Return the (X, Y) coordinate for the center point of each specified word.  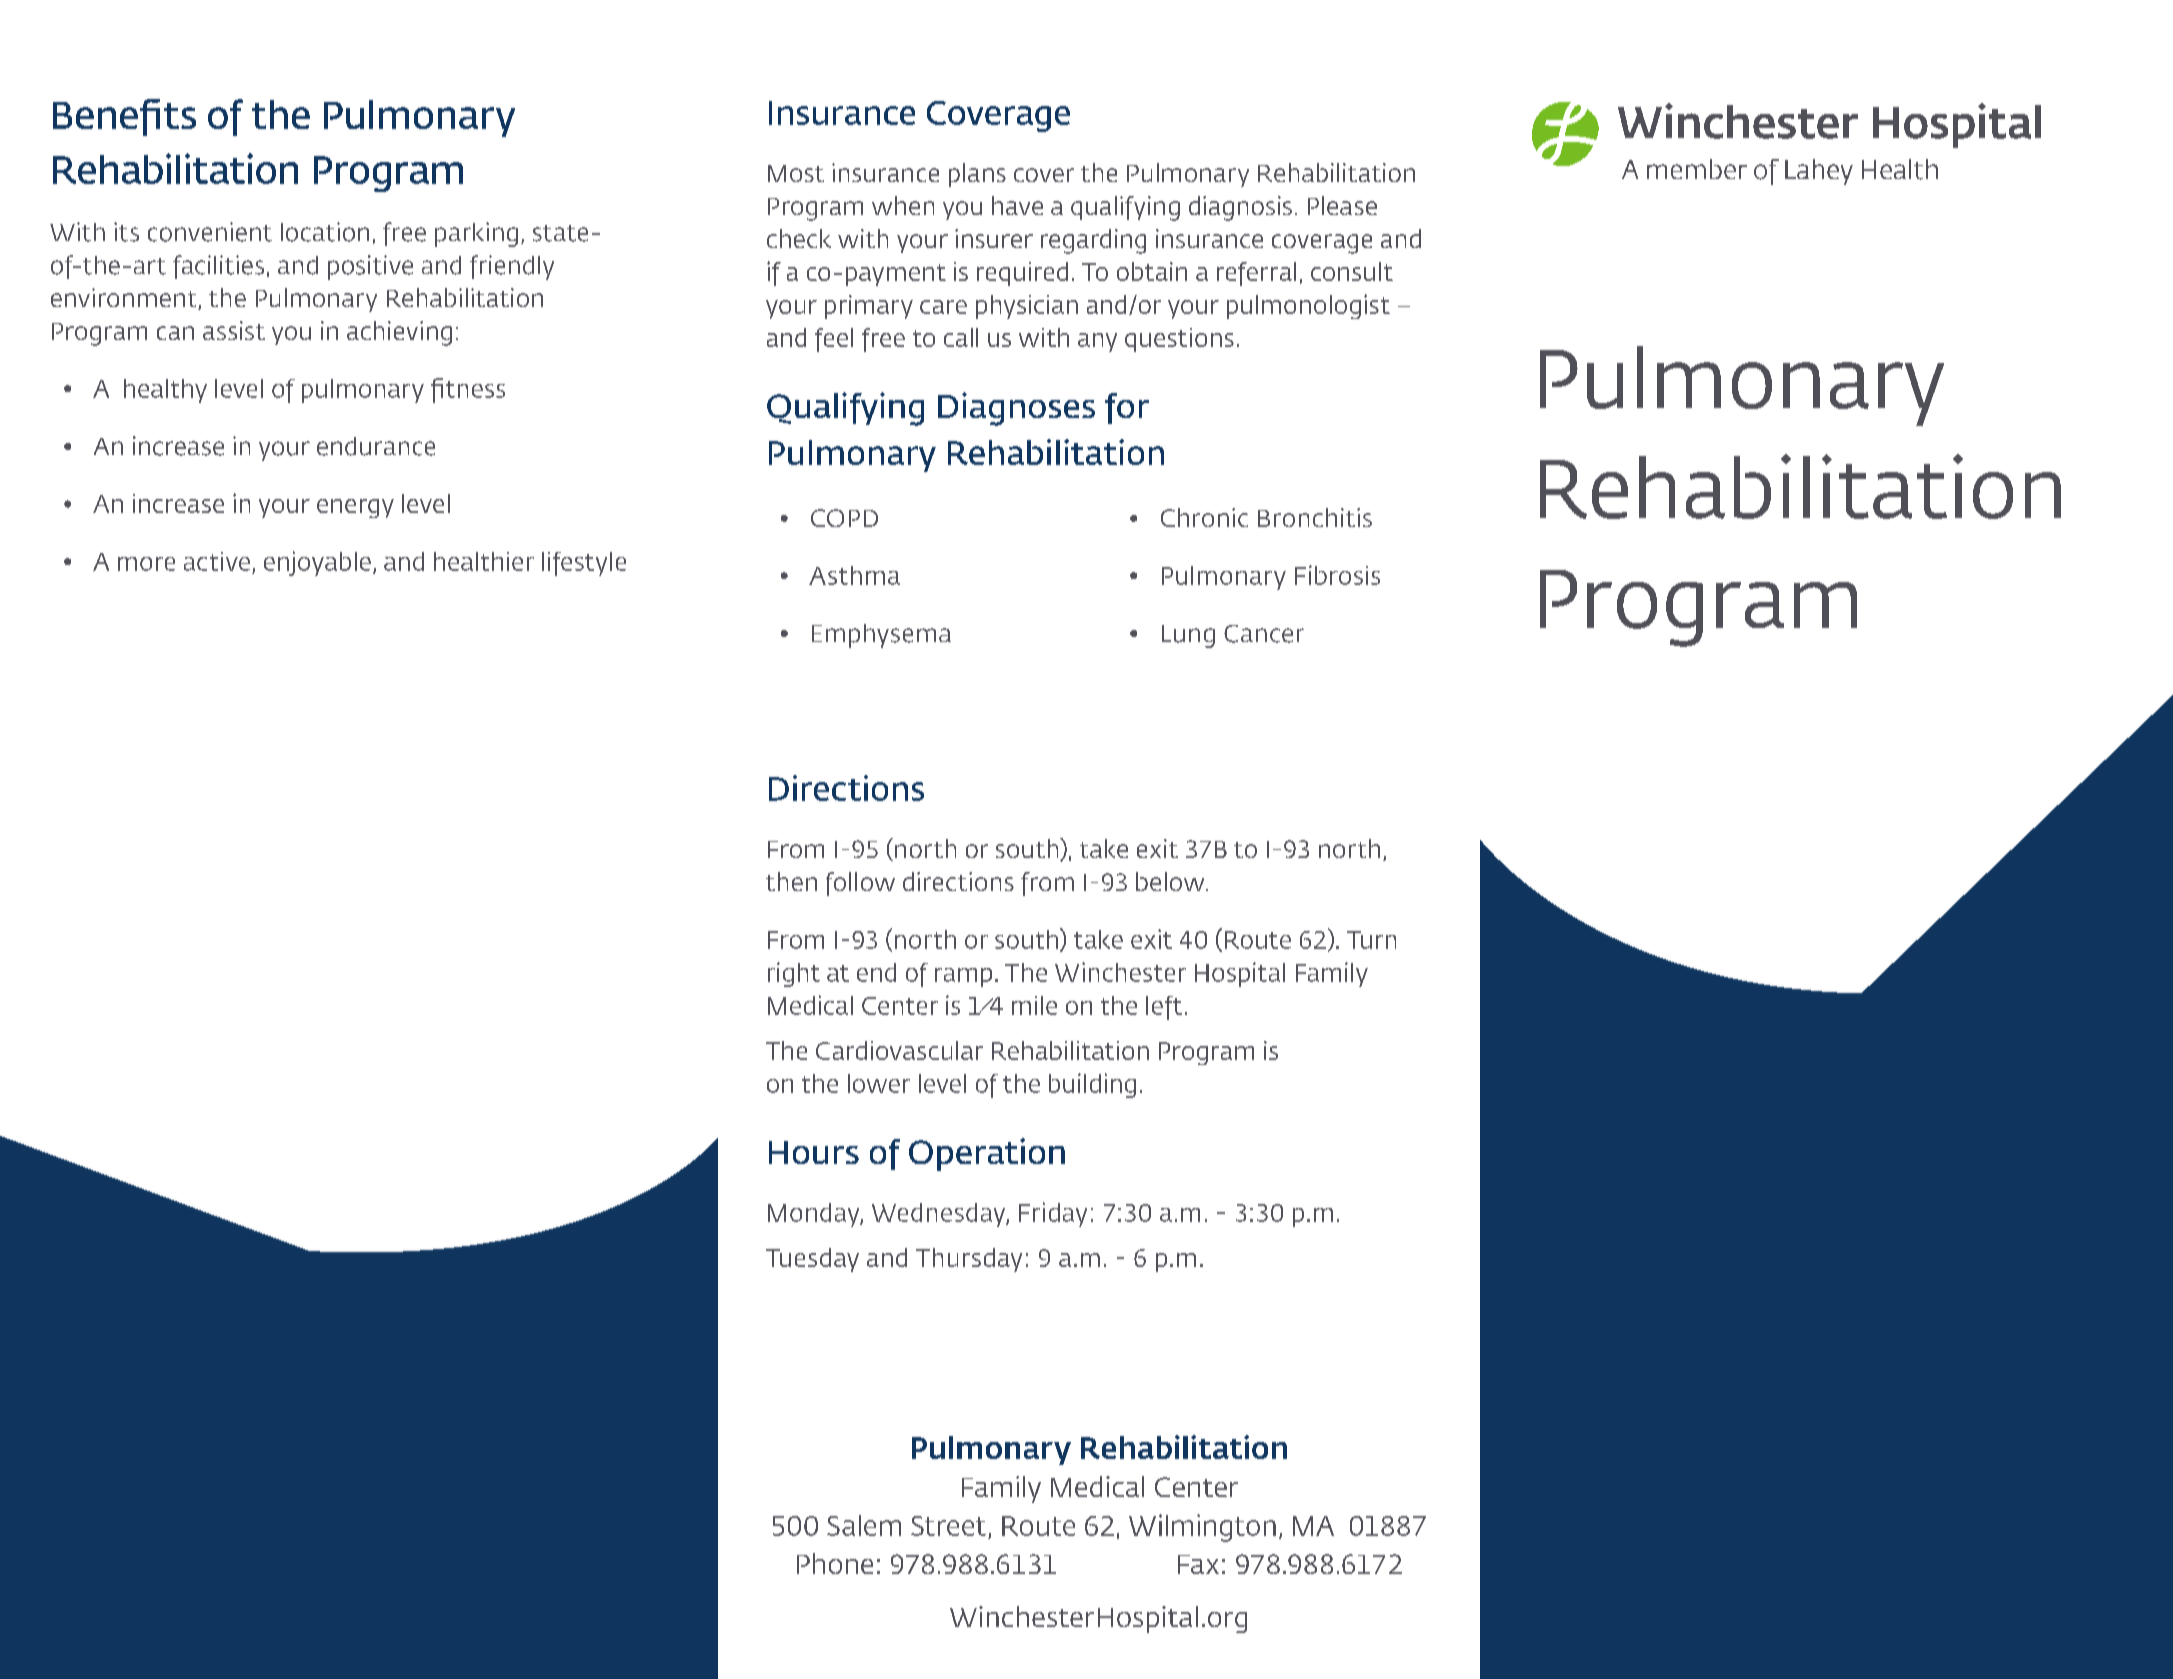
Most (796, 173)
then (791, 881)
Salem (864, 1525)
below (1171, 881)
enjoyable (317, 563)
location (325, 232)
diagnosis (1240, 208)
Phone (835, 1563)
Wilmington (1202, 1528)
